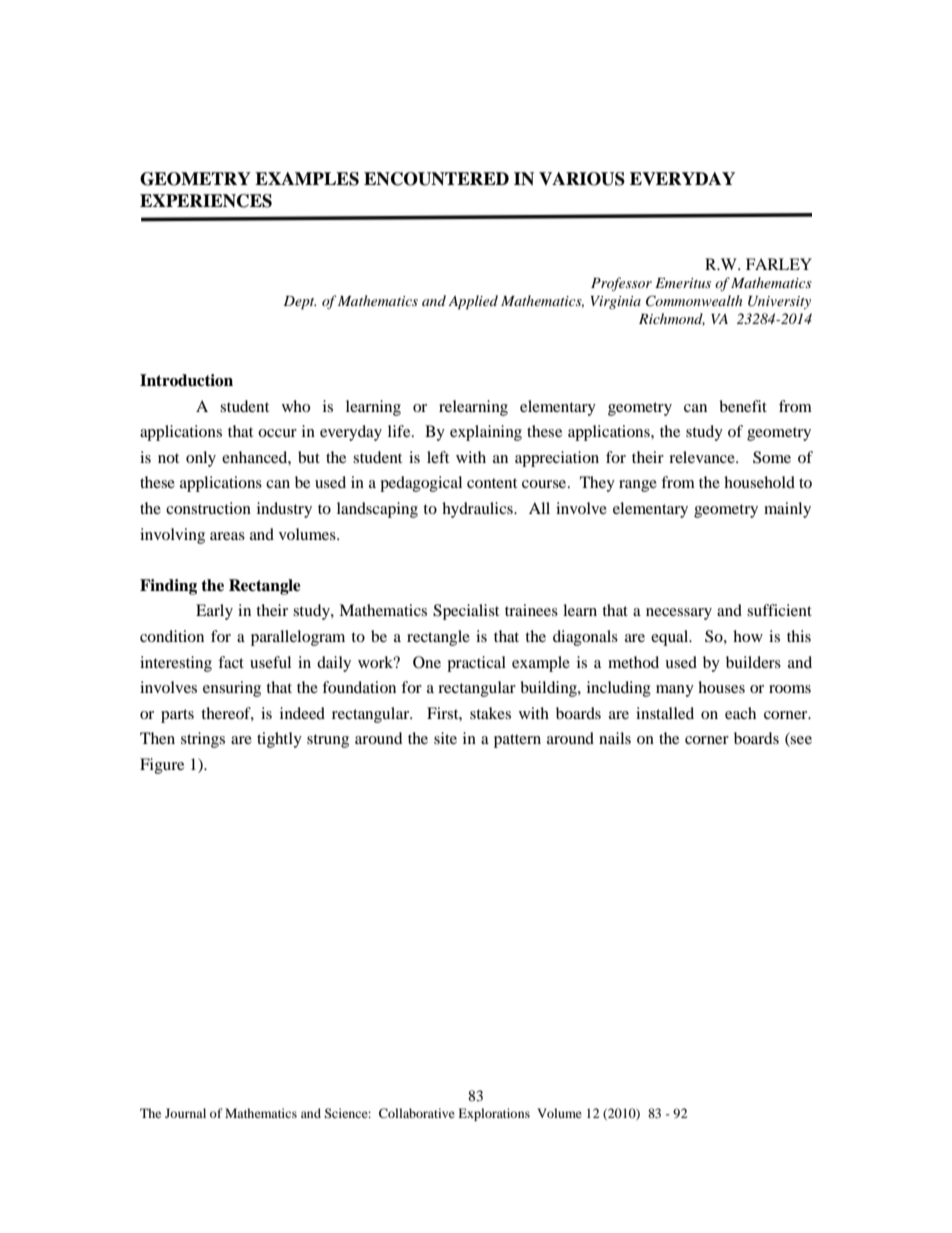 The image size is (952, 1233). What do you see at coordinates (206, 201) in the screenshot?
I see `EXPERIENCES` at bounding box center [206, 201].
